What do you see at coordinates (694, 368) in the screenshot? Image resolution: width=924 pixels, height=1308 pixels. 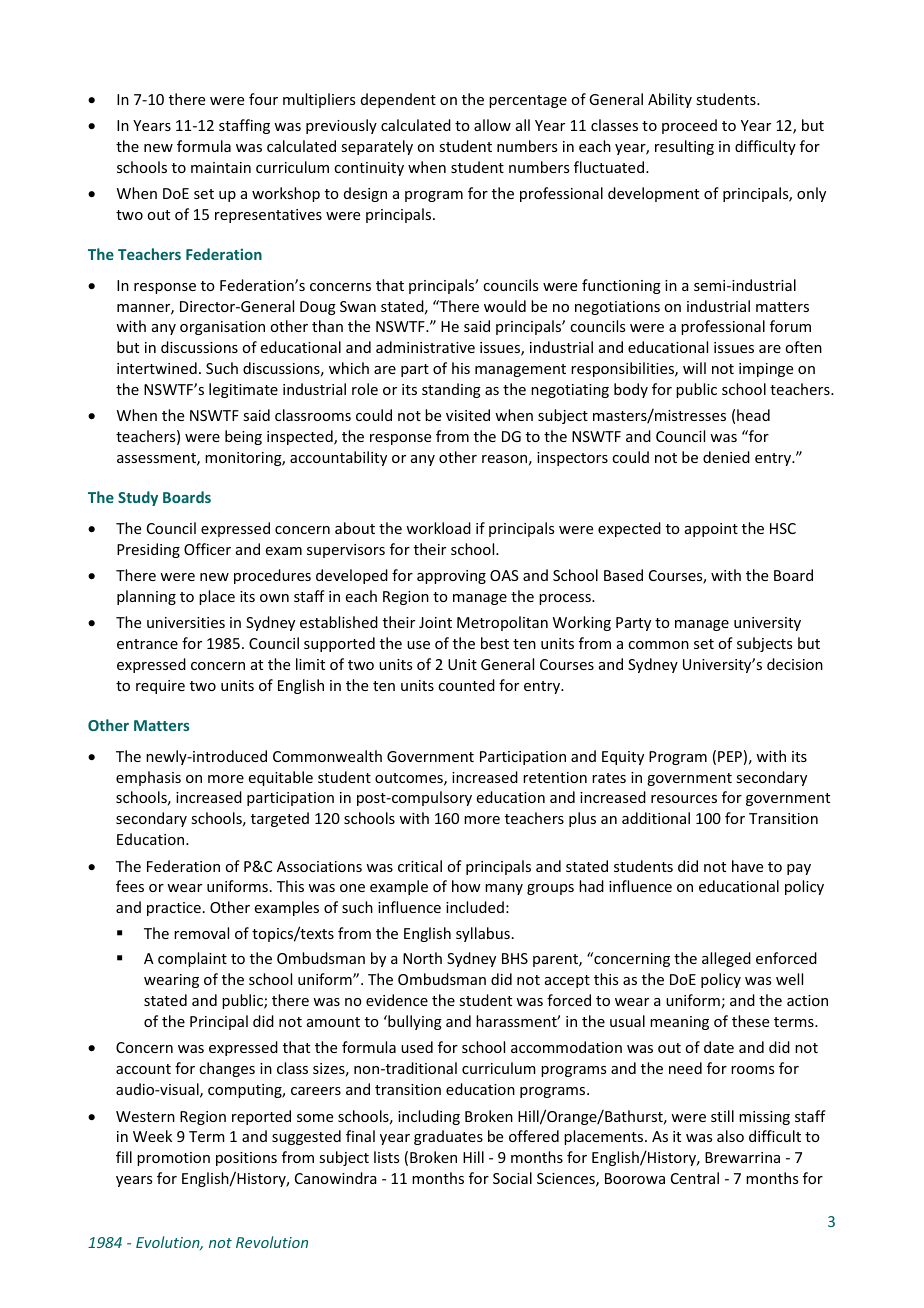 I see `will` at bounding box center [694, 368].
